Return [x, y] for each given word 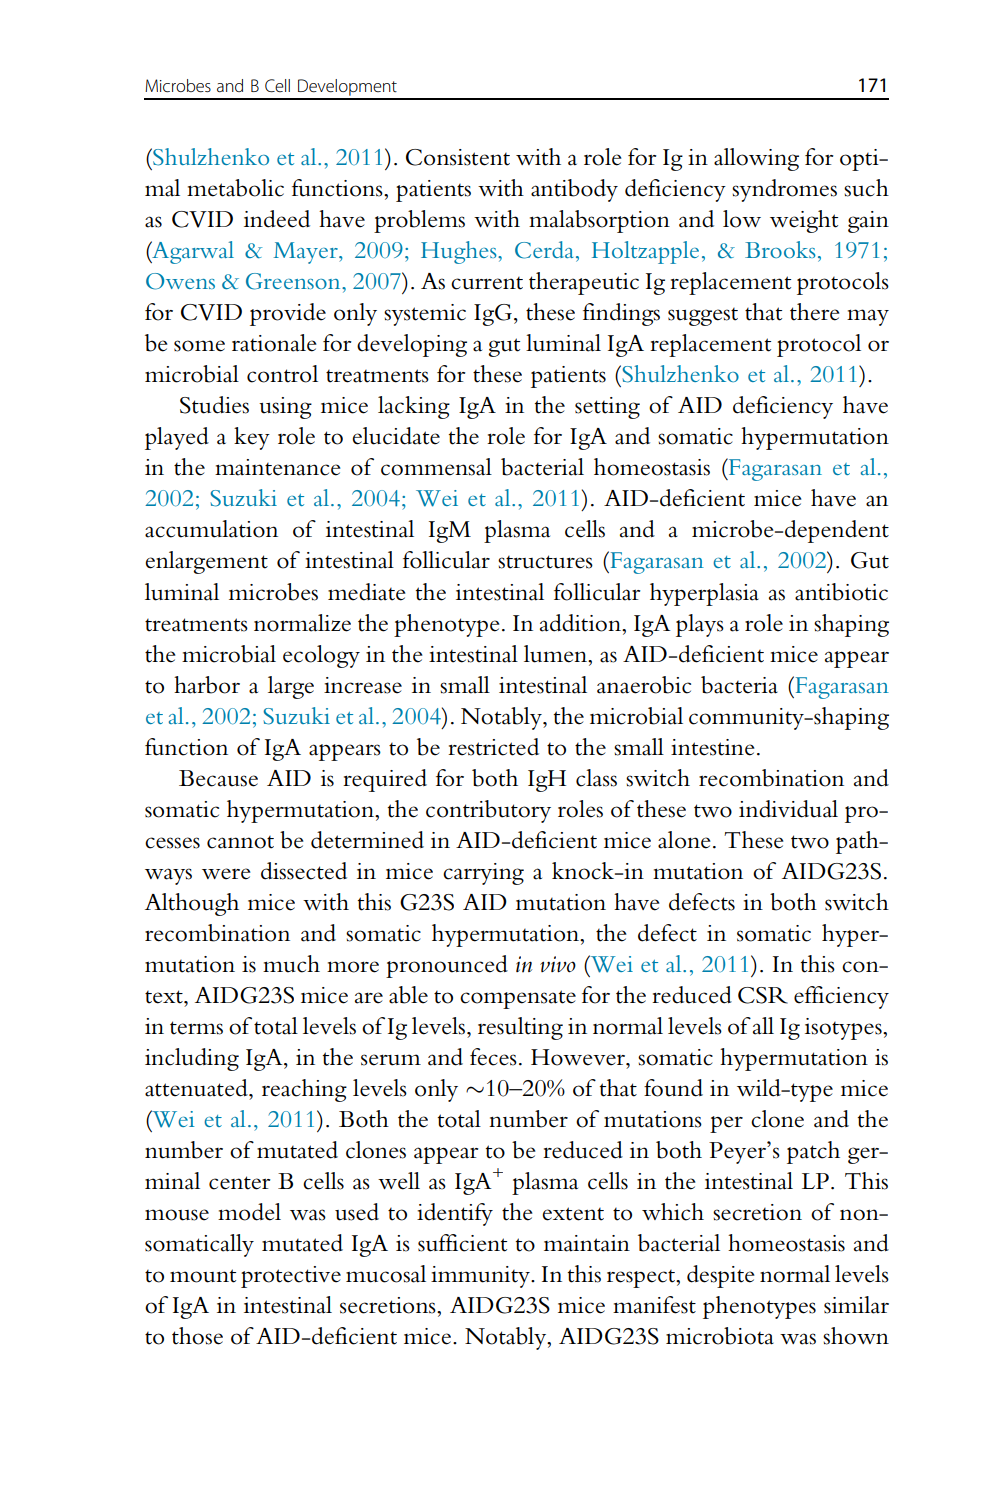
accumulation [211, 529]
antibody [574, 190]
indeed [277, 219]
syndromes [784, 190]
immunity [481, 1277]
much [291, 964]
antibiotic [841, 592]
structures [545, 562]
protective [291, 1277]
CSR [763, 995]
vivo [558, 964]
